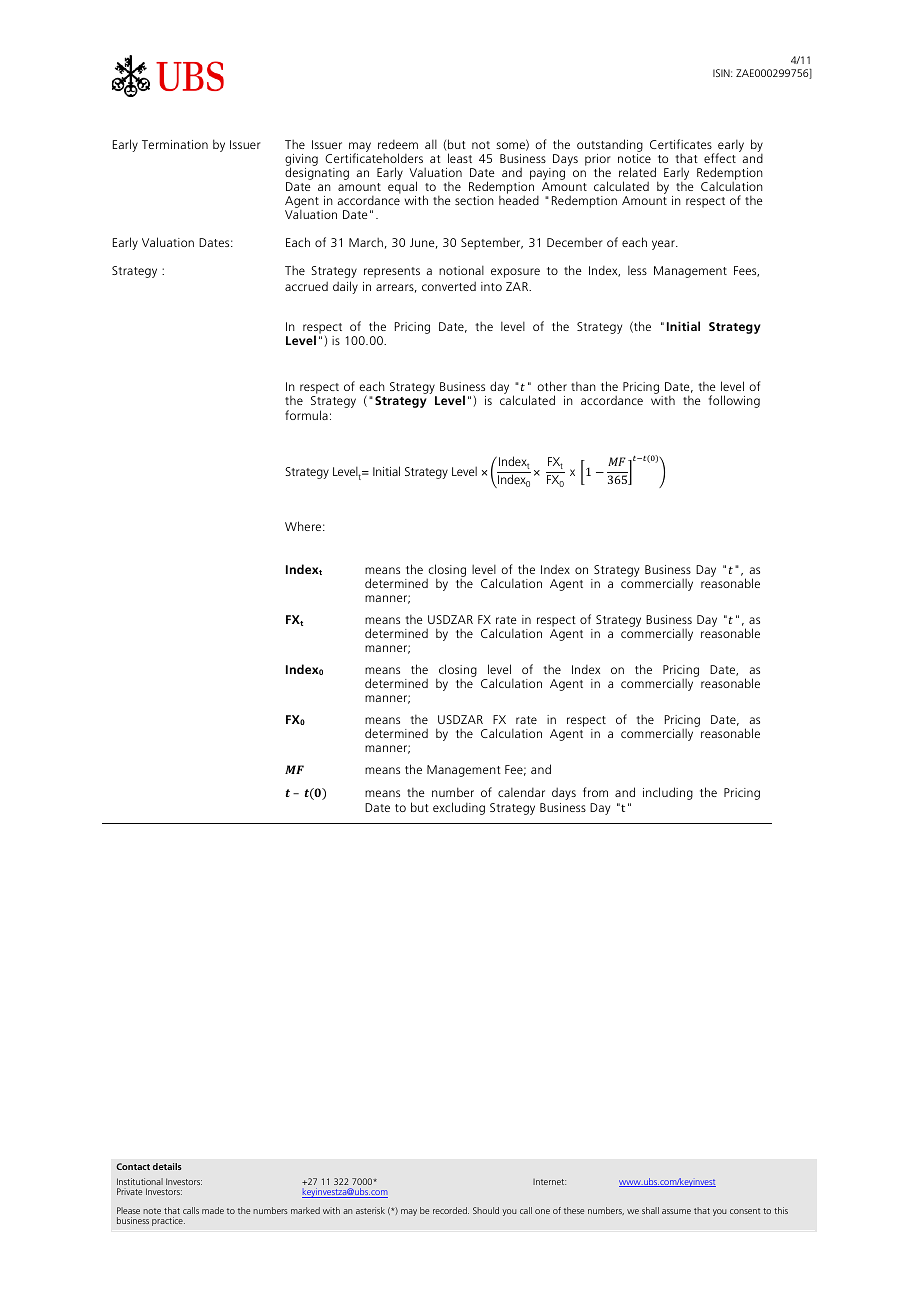 This screenshot has height=1308, width=924. I want to click on recorded, so click(451, 1210).
